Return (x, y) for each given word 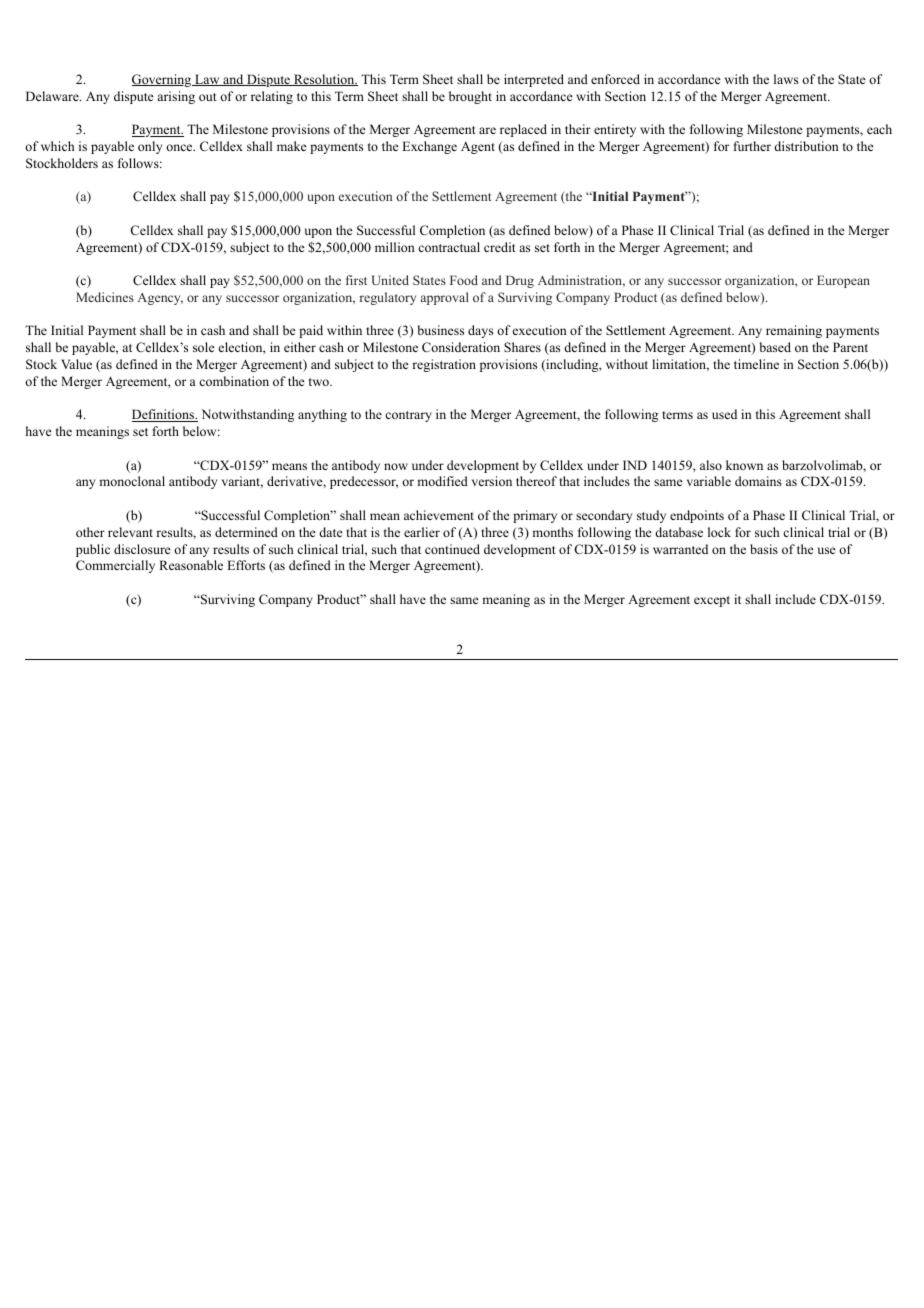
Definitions (164, 415)
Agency (160, 299)
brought (470, 97)
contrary (408, 416)
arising (176, 97)
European (843, 281)
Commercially (115, 566)
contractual (449, 247)
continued (452, 549)
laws (786, 79)
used (724, 414)
